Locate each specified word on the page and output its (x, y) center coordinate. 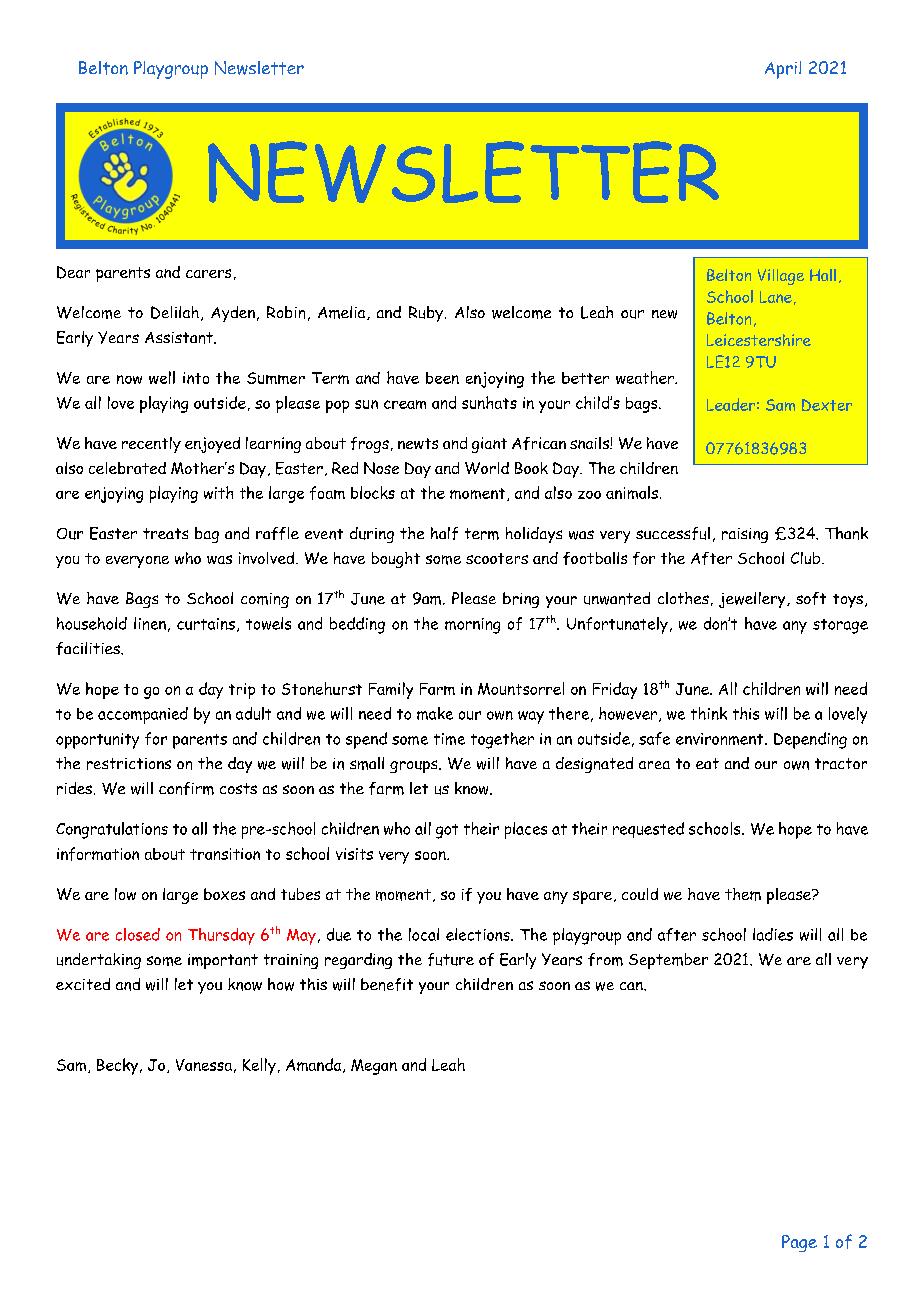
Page (799, 1243)
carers (208, 273)
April (783, 70)
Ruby (426, 314)
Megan (374, 1067)
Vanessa (204, 1065)
